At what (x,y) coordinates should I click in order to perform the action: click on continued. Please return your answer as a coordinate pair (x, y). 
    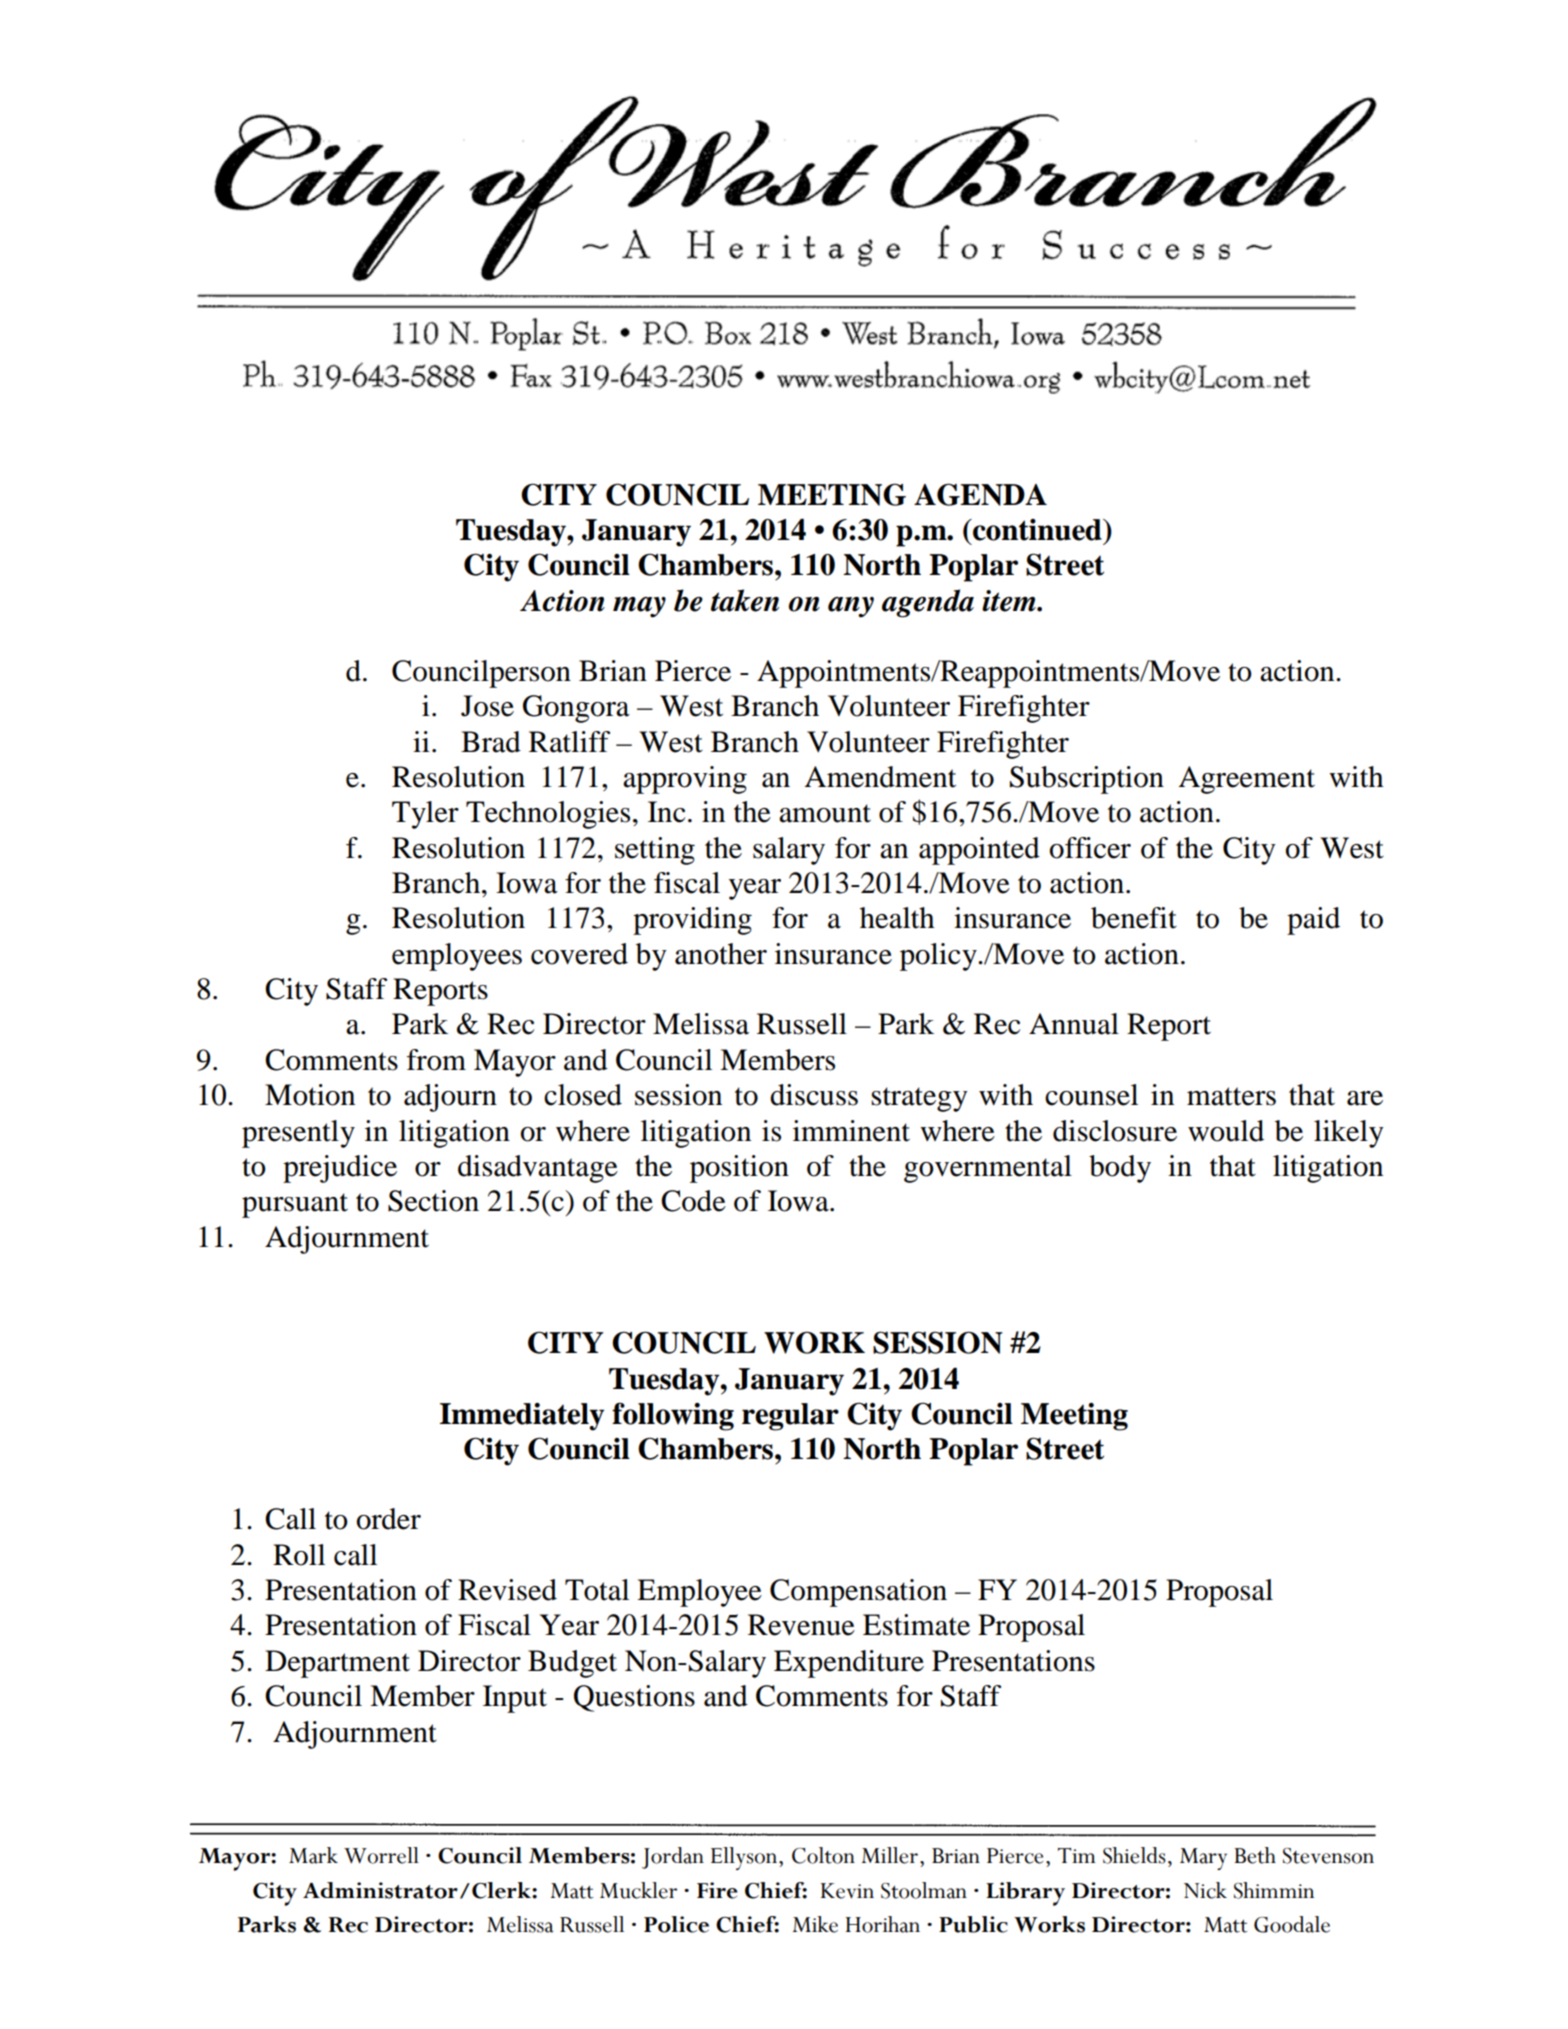
    Looking at the image, I should click on (1037, 530).
